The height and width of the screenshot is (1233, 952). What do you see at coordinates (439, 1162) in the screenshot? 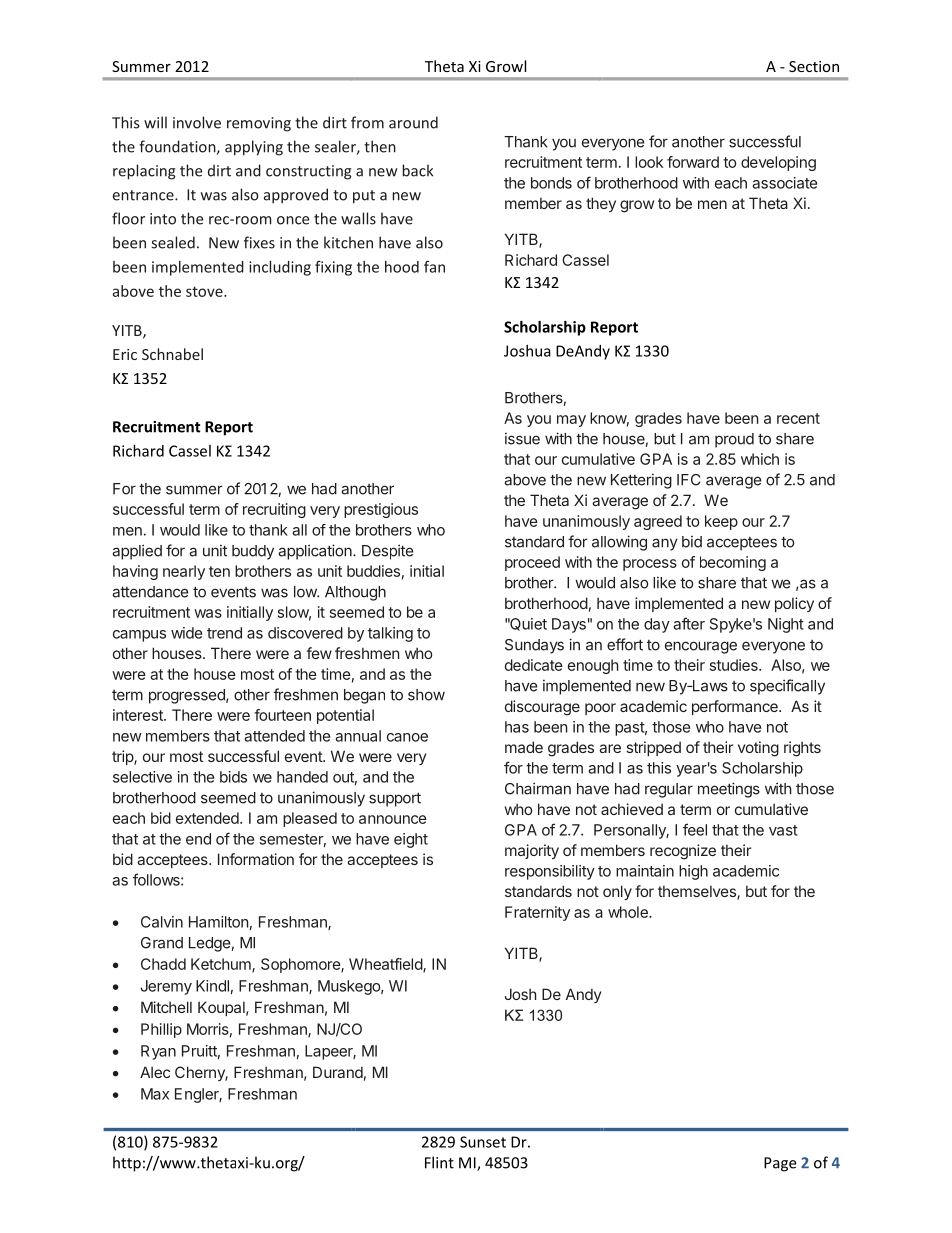
I see `Flint` at bounding box center [439, 1162].
